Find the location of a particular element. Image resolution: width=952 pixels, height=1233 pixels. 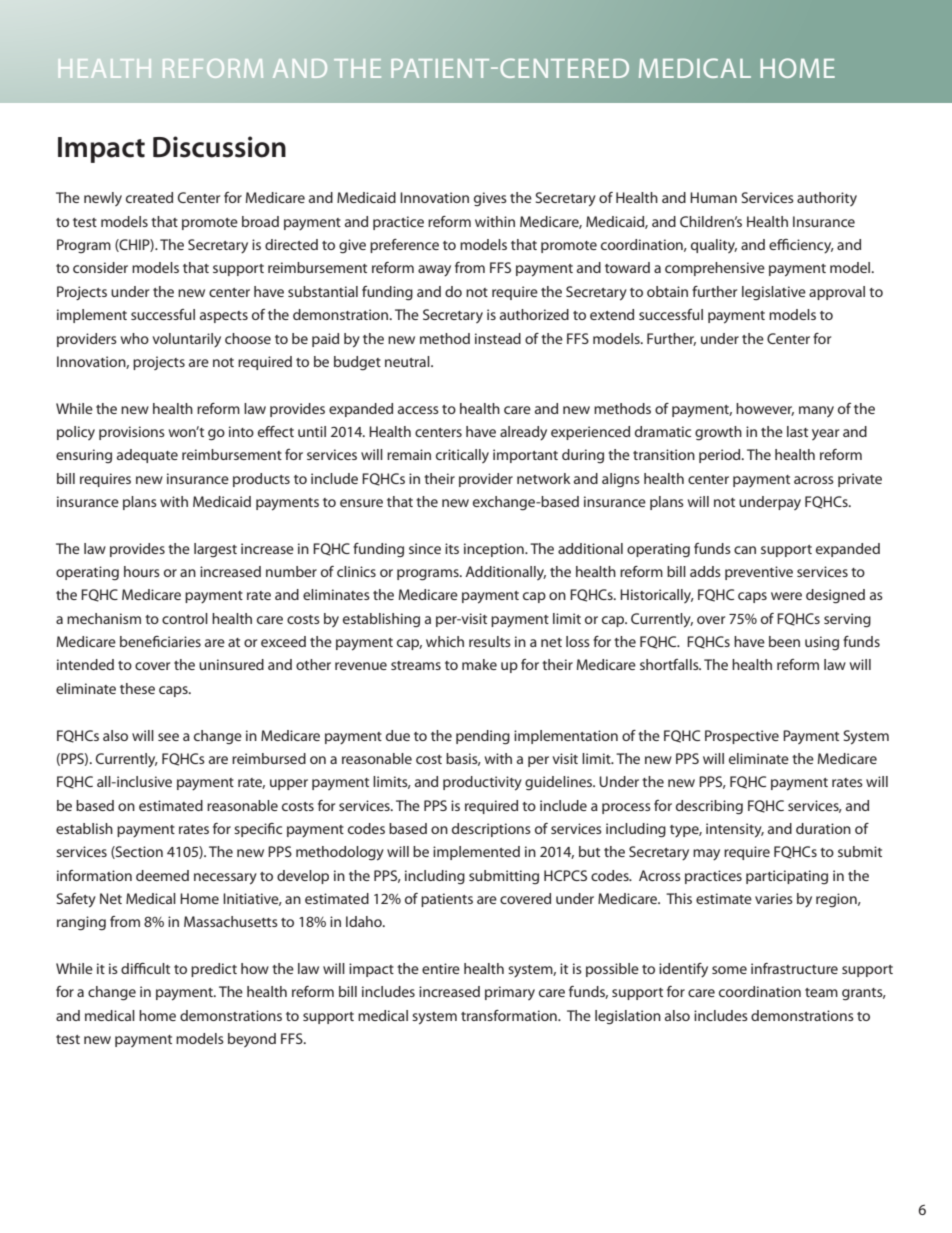

were is located at coordinates (786, 596).
